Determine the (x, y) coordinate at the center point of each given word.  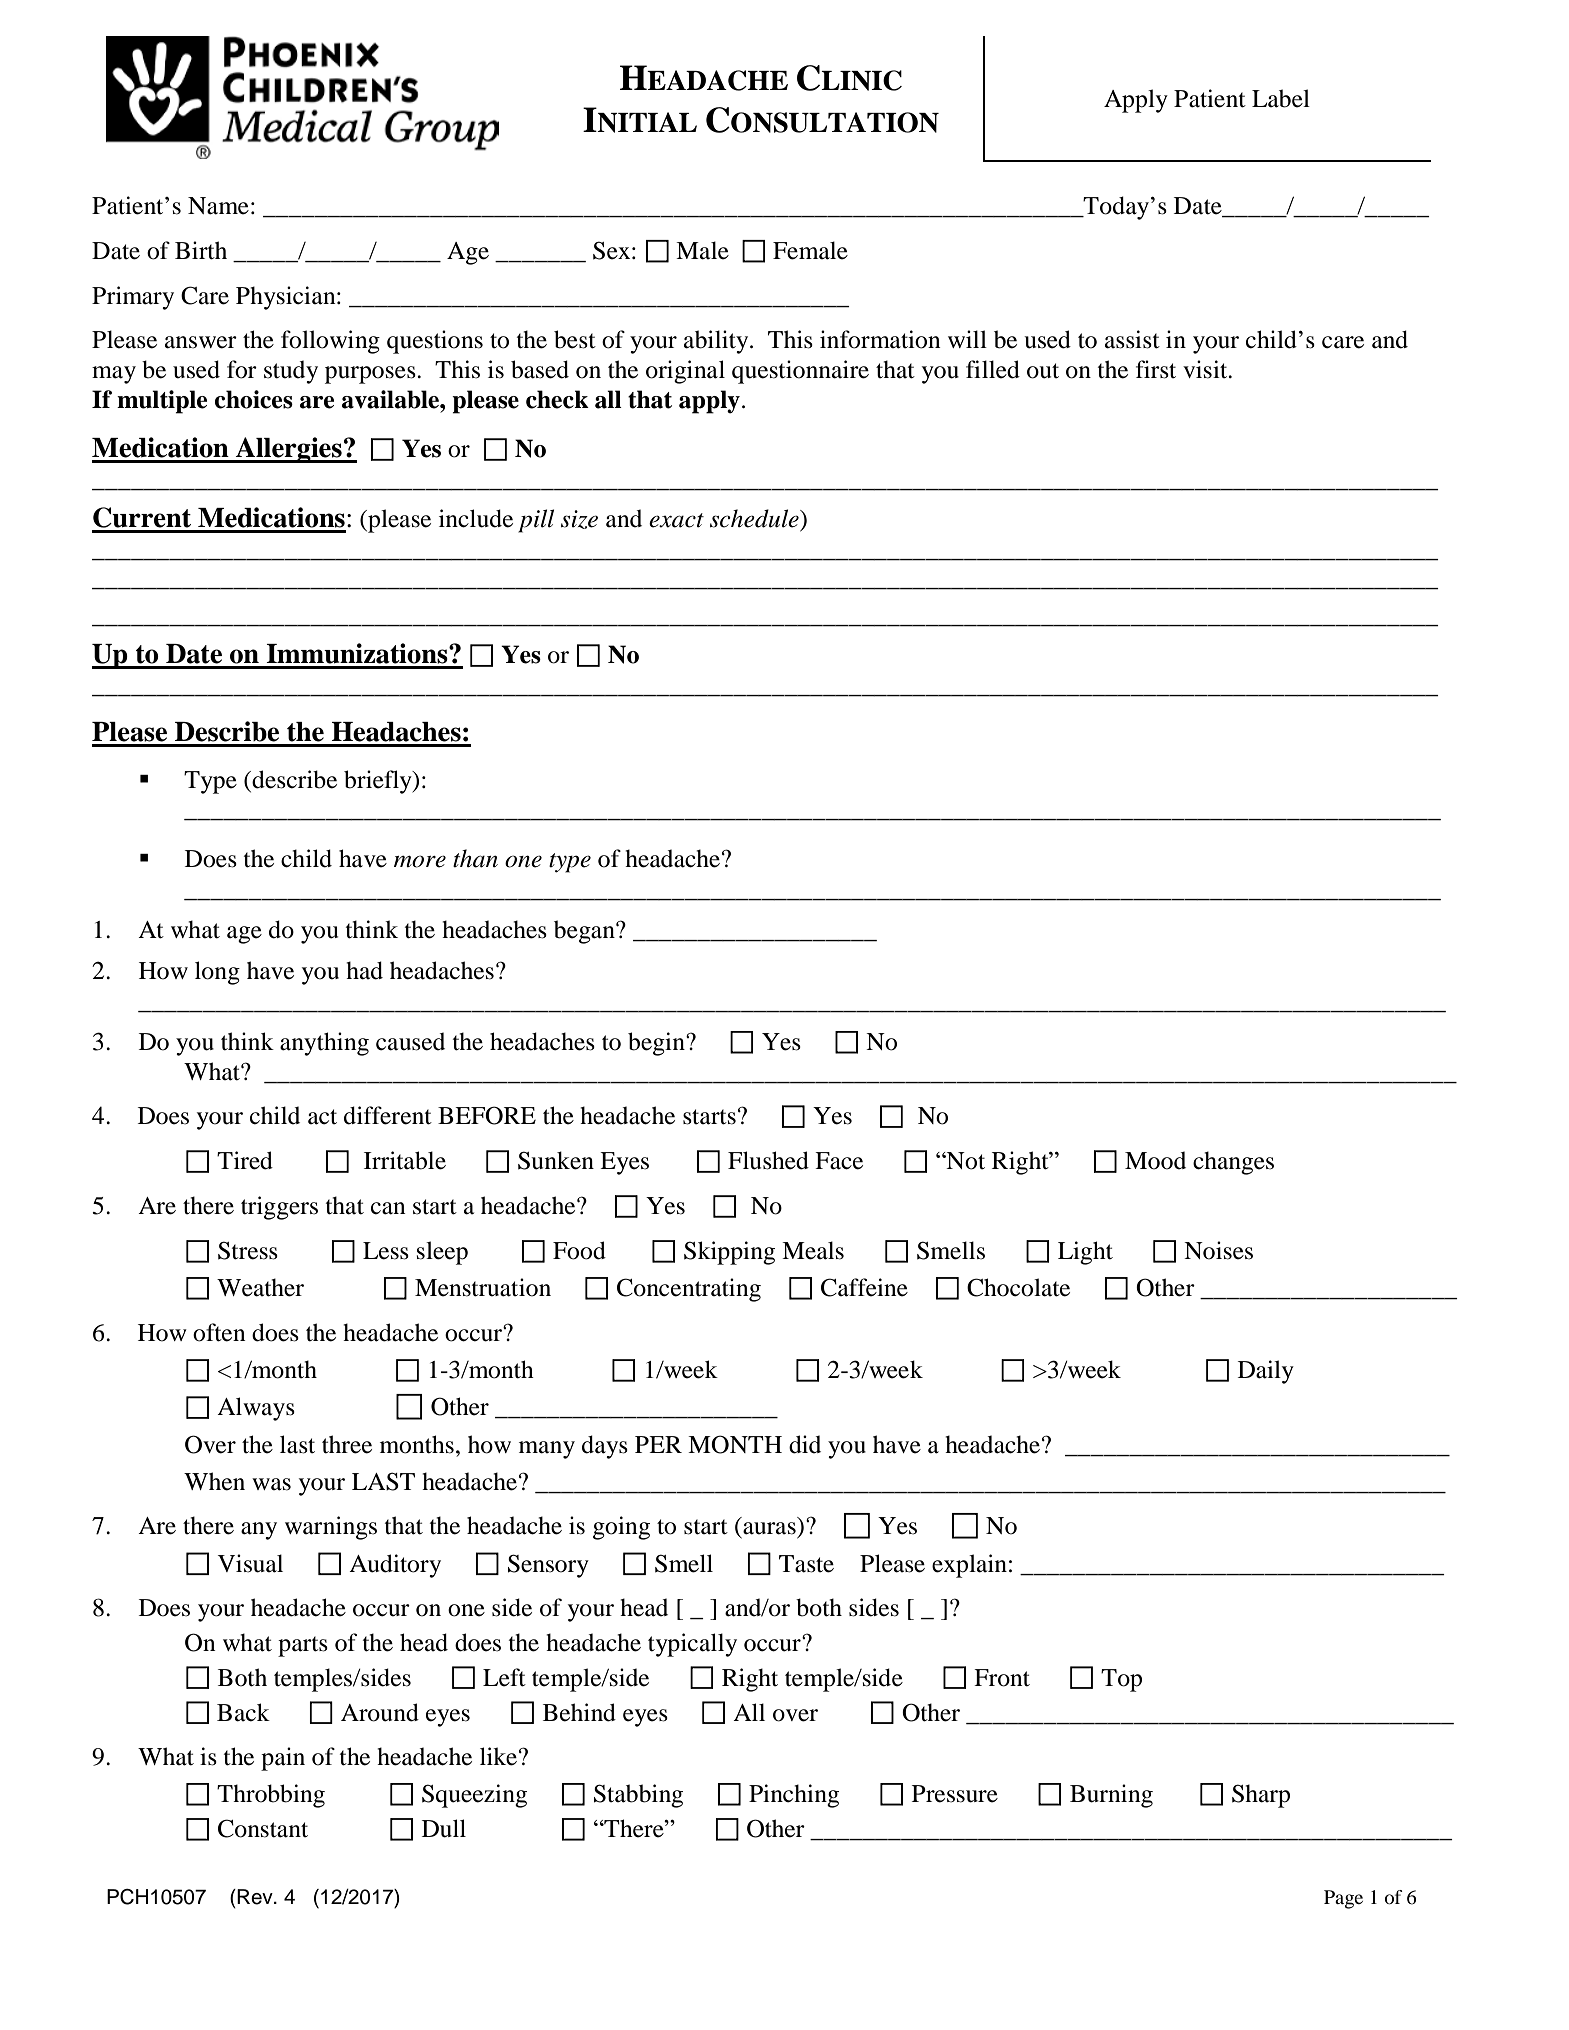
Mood (1155, 1160)
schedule (755, 518)
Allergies (289, 450)
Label (1281, 98)
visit (1206, 369)
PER (658, 1444)
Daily (1266, 1372)
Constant (263, 1828)
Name (218, 206)
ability (717, 342)
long (217, 973)
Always (256, 1409)
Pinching (794, 1796)
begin (657, 1044)
